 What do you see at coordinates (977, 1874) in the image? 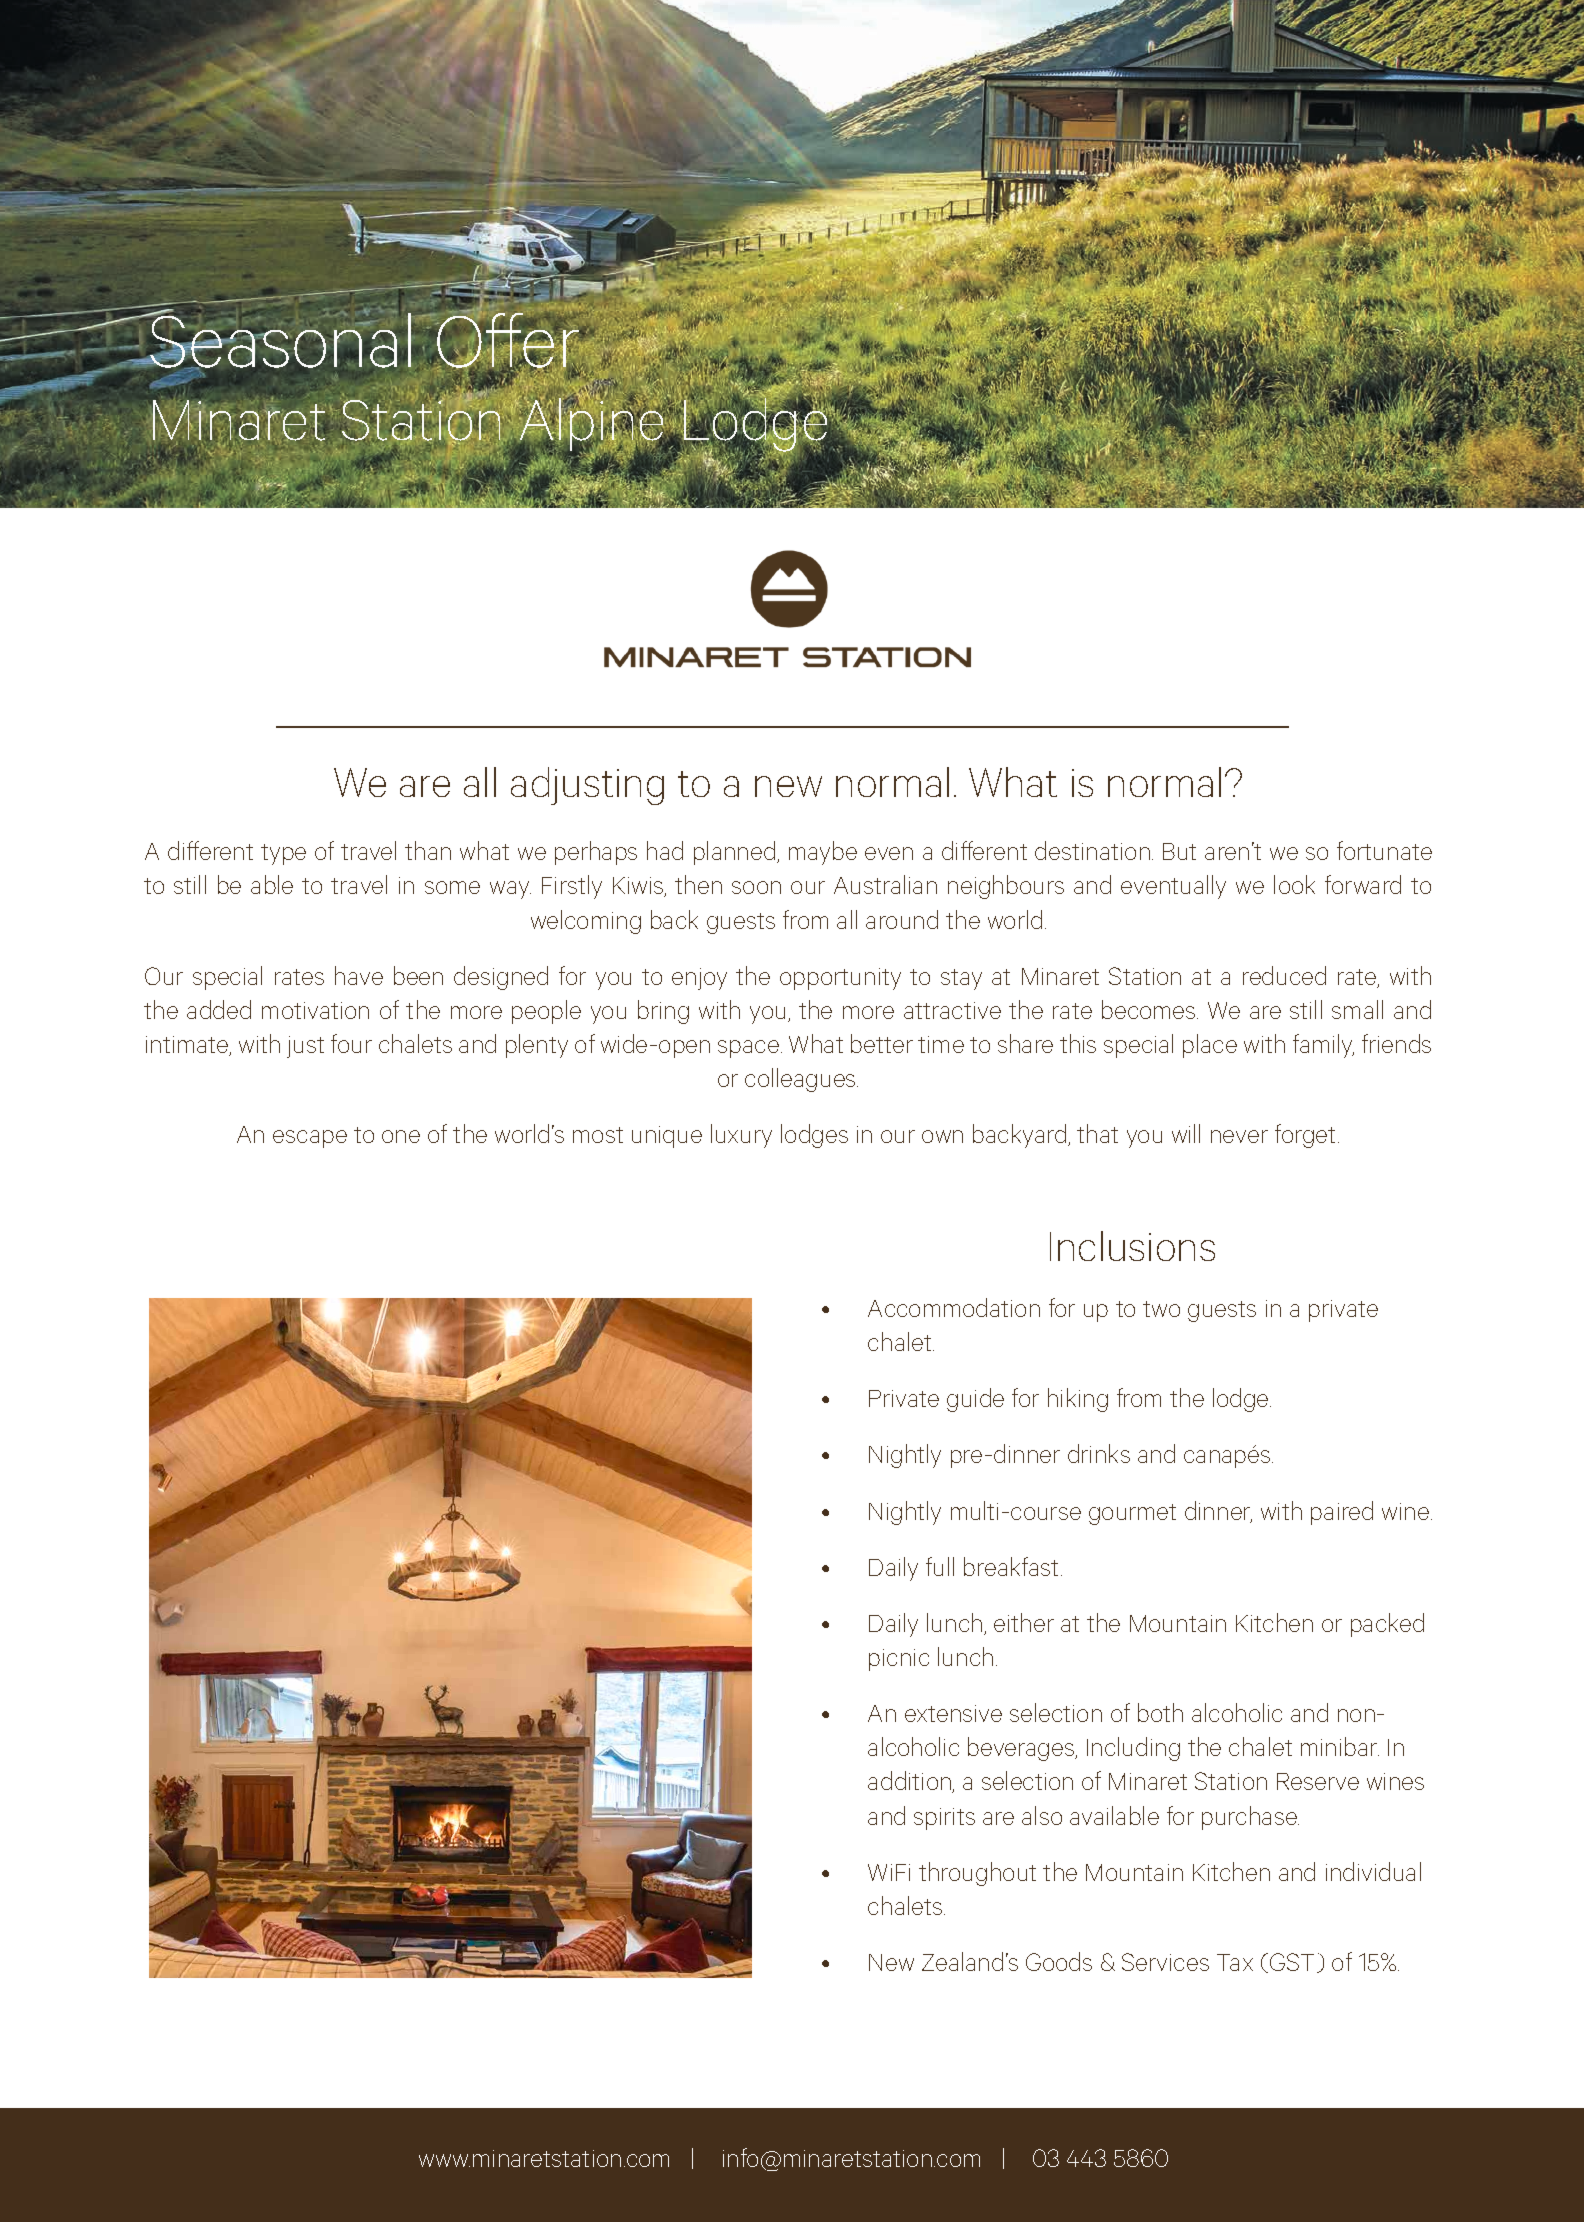
I see `throughout` at bounding box center [977, 1874].
